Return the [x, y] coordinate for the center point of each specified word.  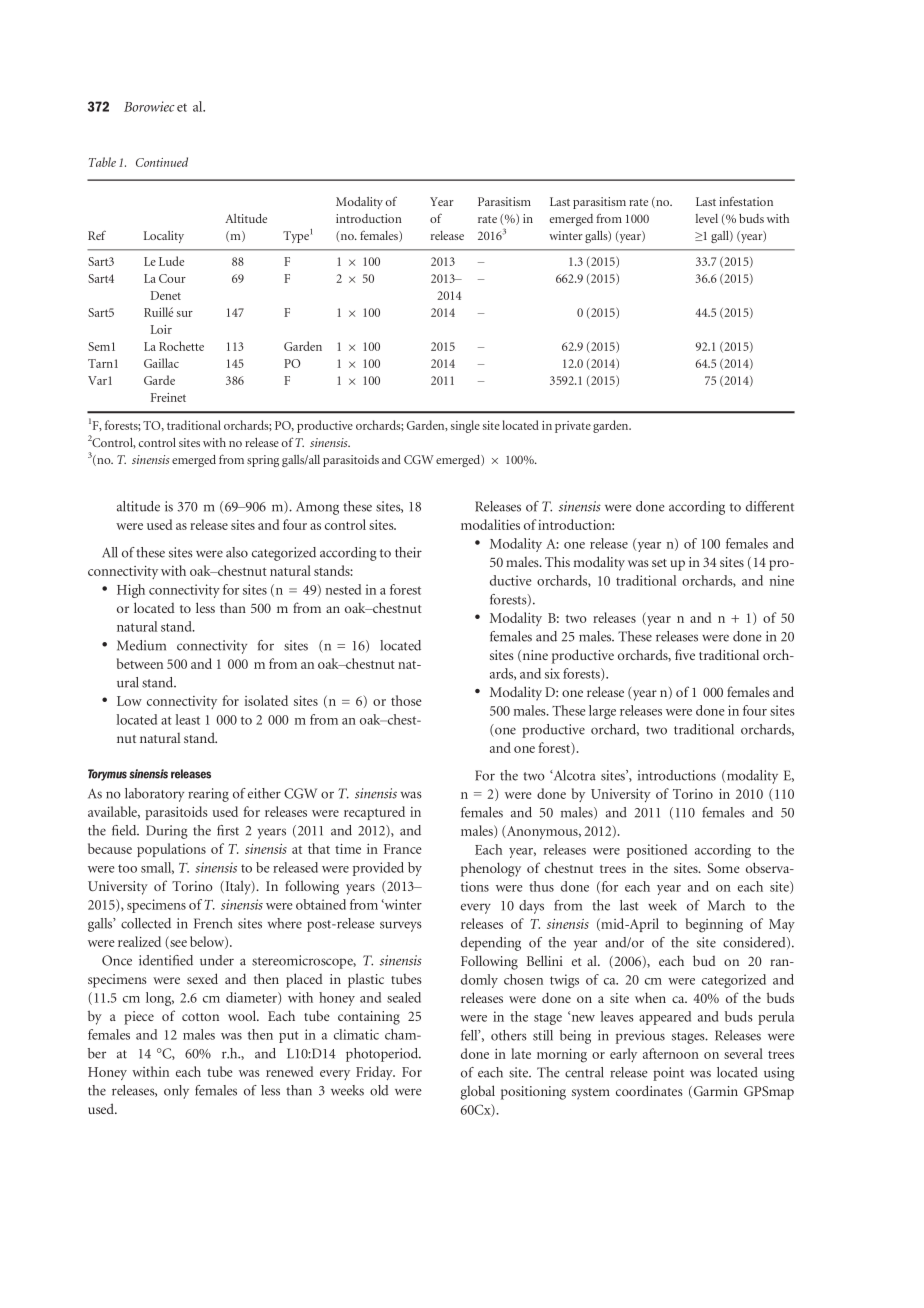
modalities [490, 524]
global [478, 1092]
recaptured [374, 813]
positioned [657, 851]
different [770, 506]
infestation [746, 201]
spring [263, 461]
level [707, 218]
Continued [162, 162]
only [176, 1092]
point [668, 1074]
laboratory [154, 795]
